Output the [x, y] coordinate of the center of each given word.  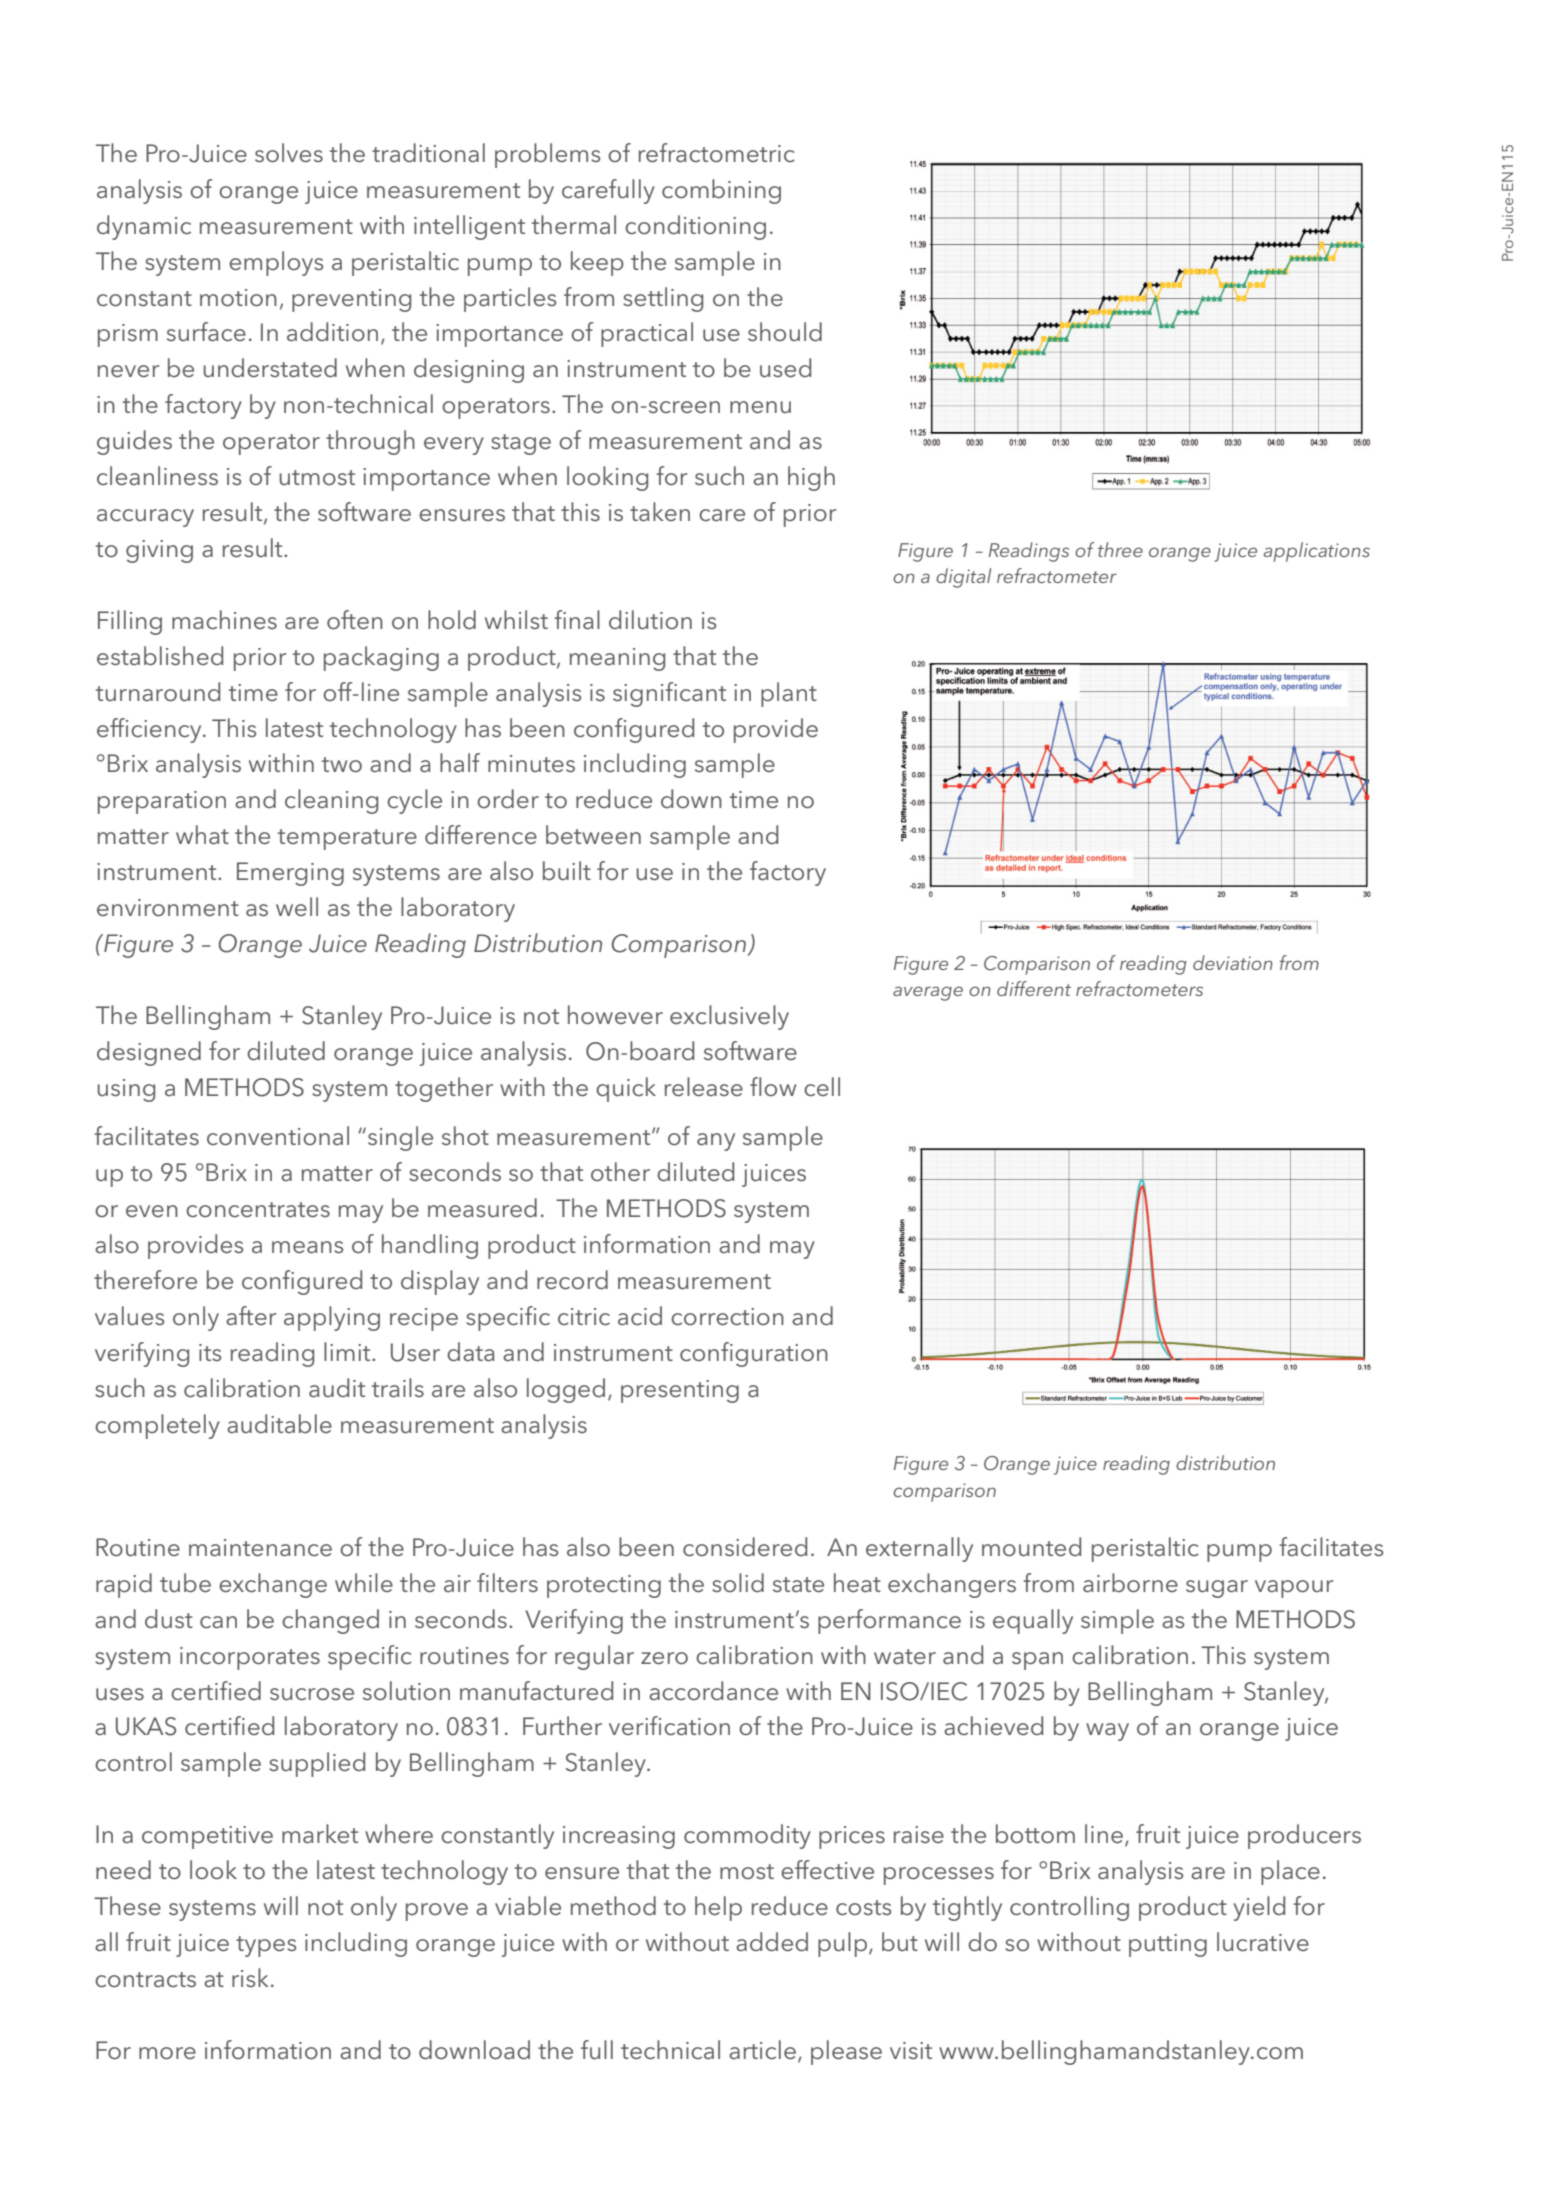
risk [250, 1977]
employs [276, 263]
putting [1168, 1945]
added [772, 1942]
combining [721, 191]
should [785, 332]
